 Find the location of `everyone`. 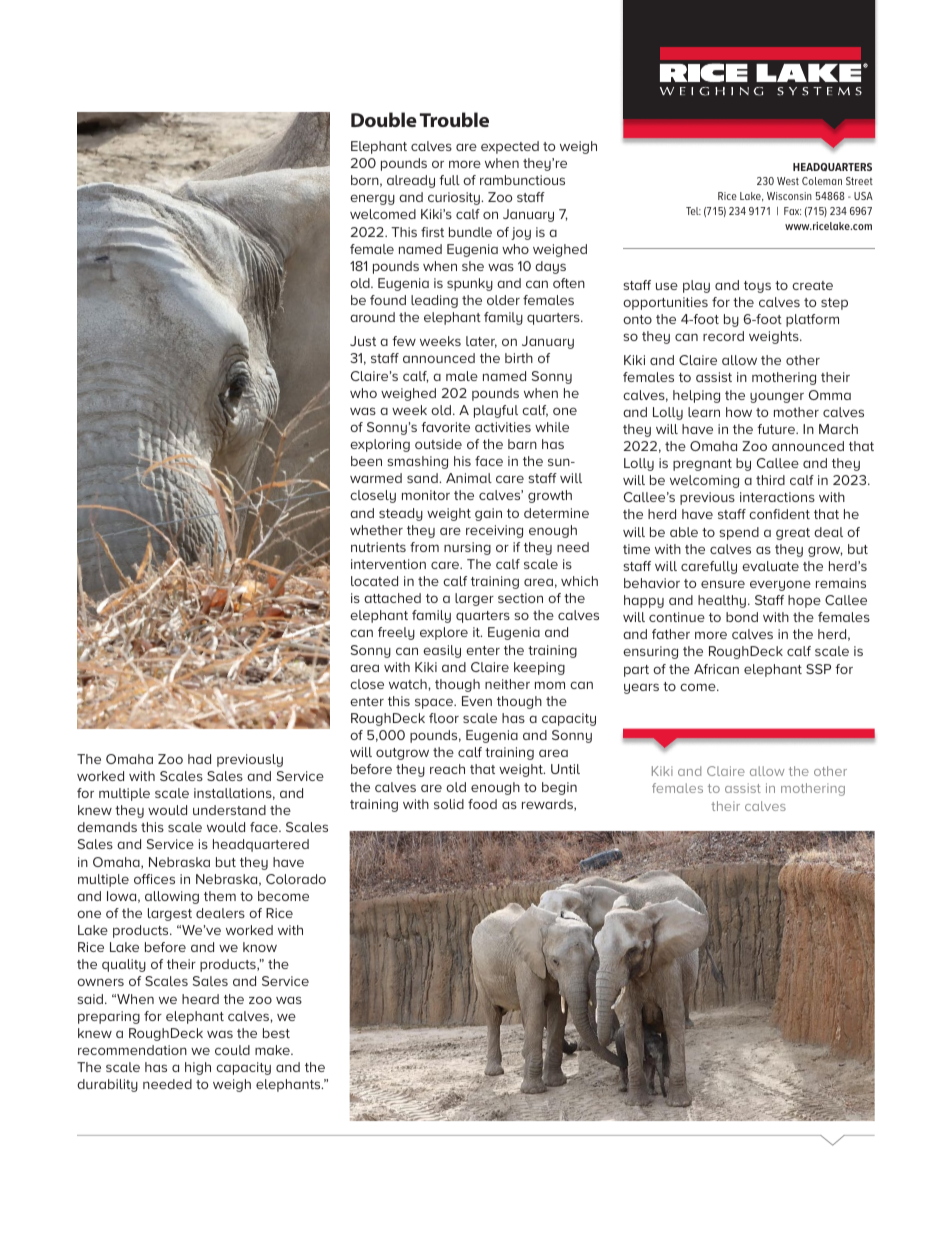

everyone is located at coordinates (780, 585).
